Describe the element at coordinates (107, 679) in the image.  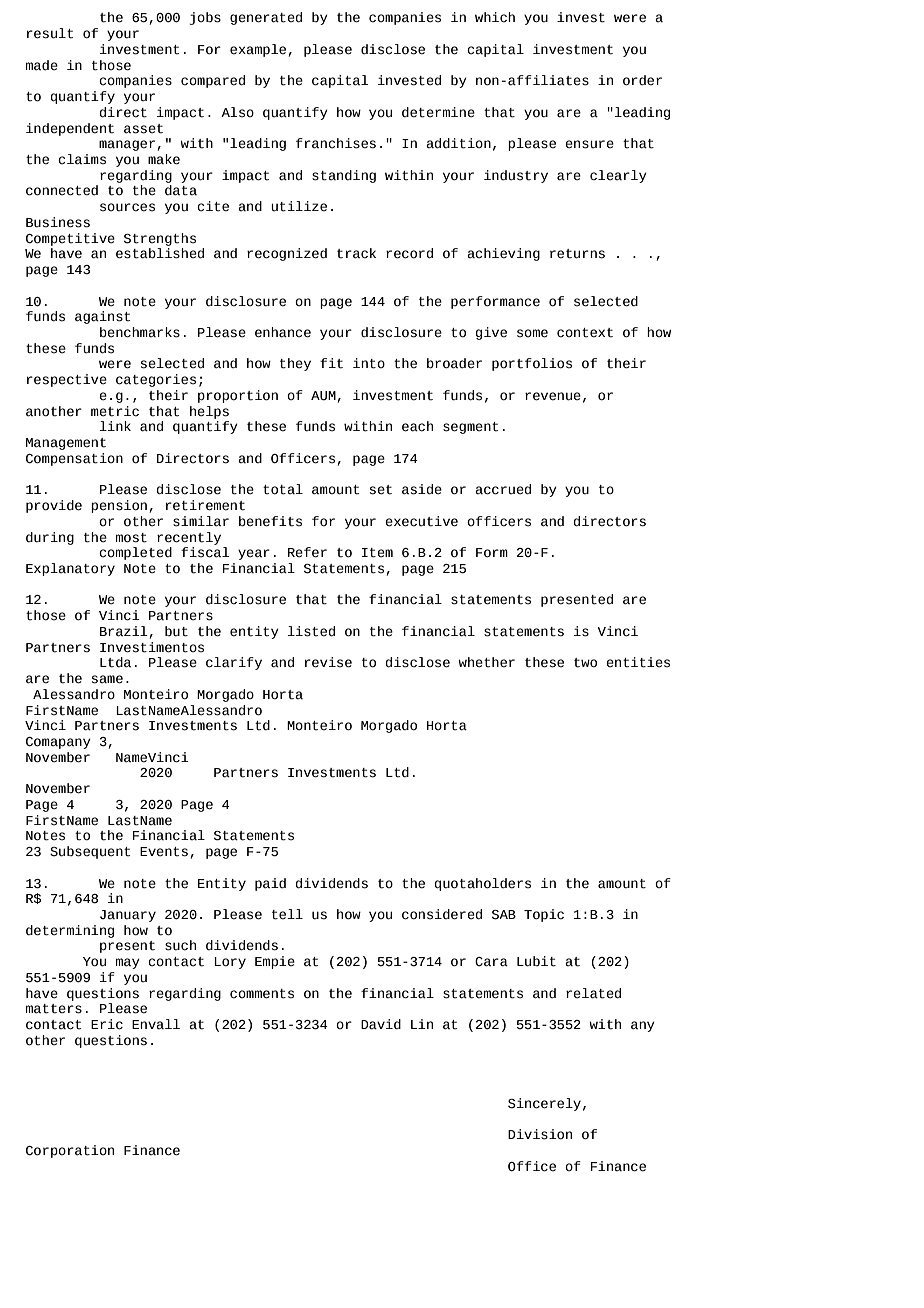
I see `same` at that location.
